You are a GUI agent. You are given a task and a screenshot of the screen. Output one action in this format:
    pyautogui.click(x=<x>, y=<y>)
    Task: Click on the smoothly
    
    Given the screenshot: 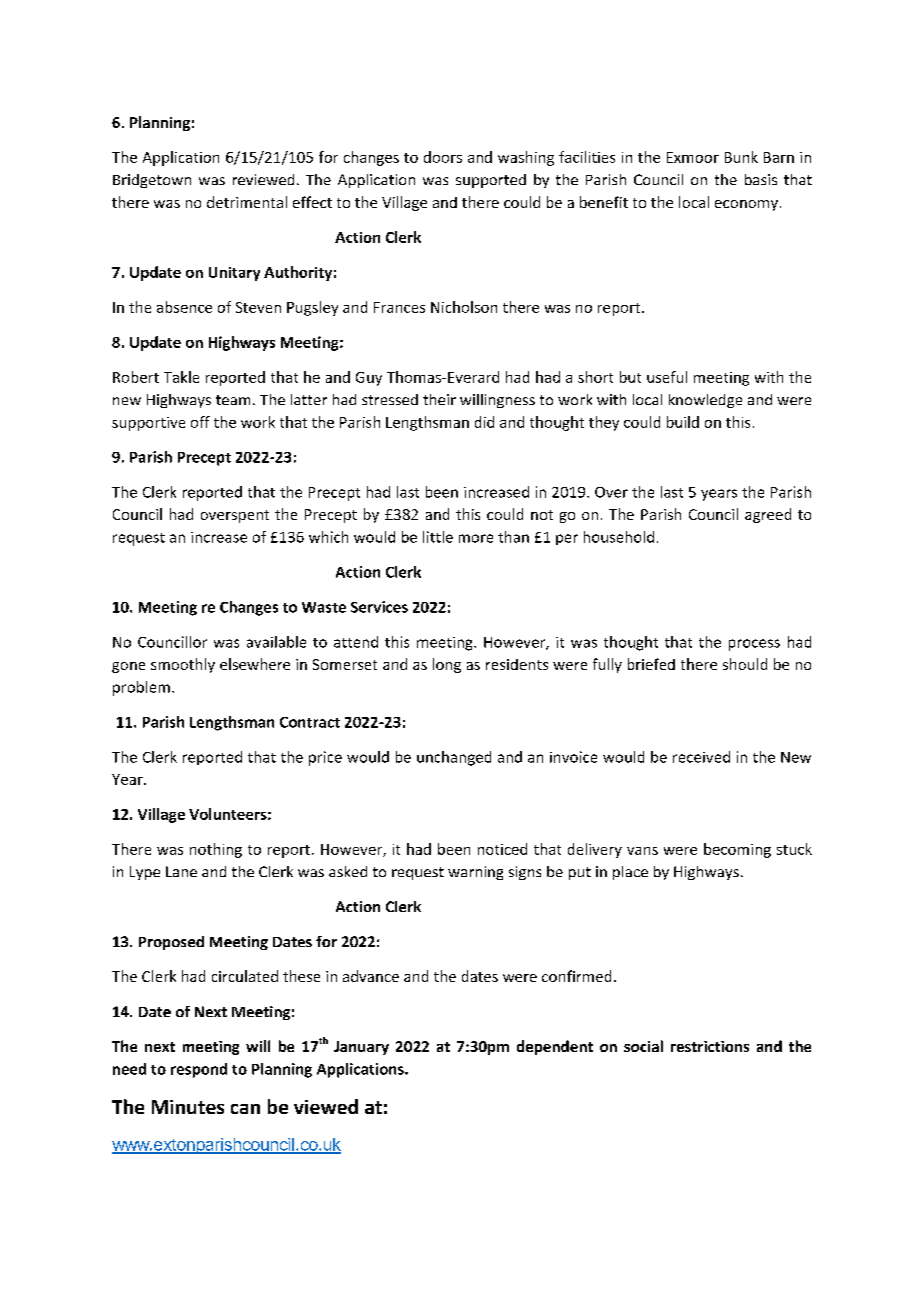 What is the action you would take?
    pyautogui.click(x=183, y=665)
